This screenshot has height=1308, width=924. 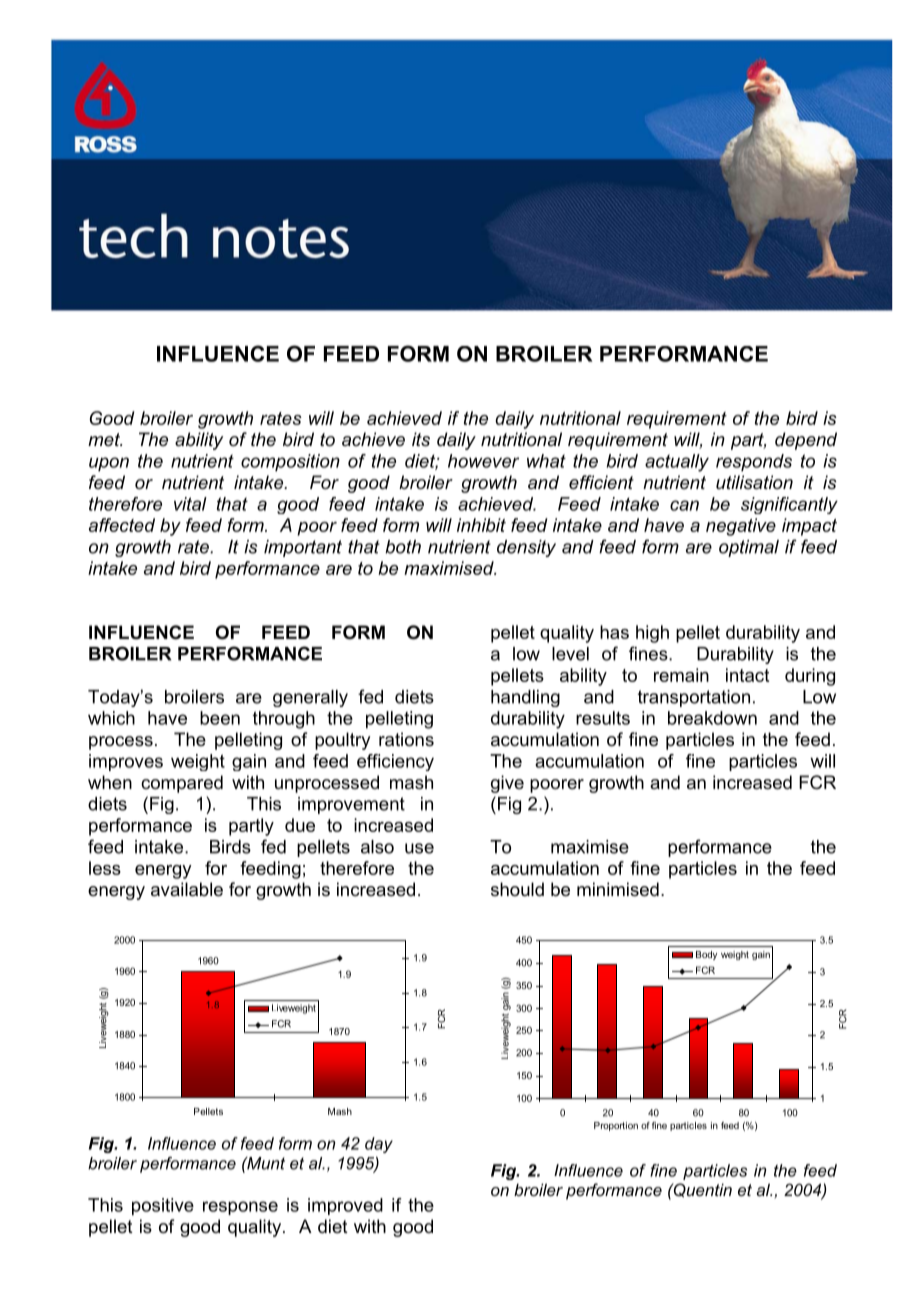 I want to click on use, so click(x=419, y=848).
